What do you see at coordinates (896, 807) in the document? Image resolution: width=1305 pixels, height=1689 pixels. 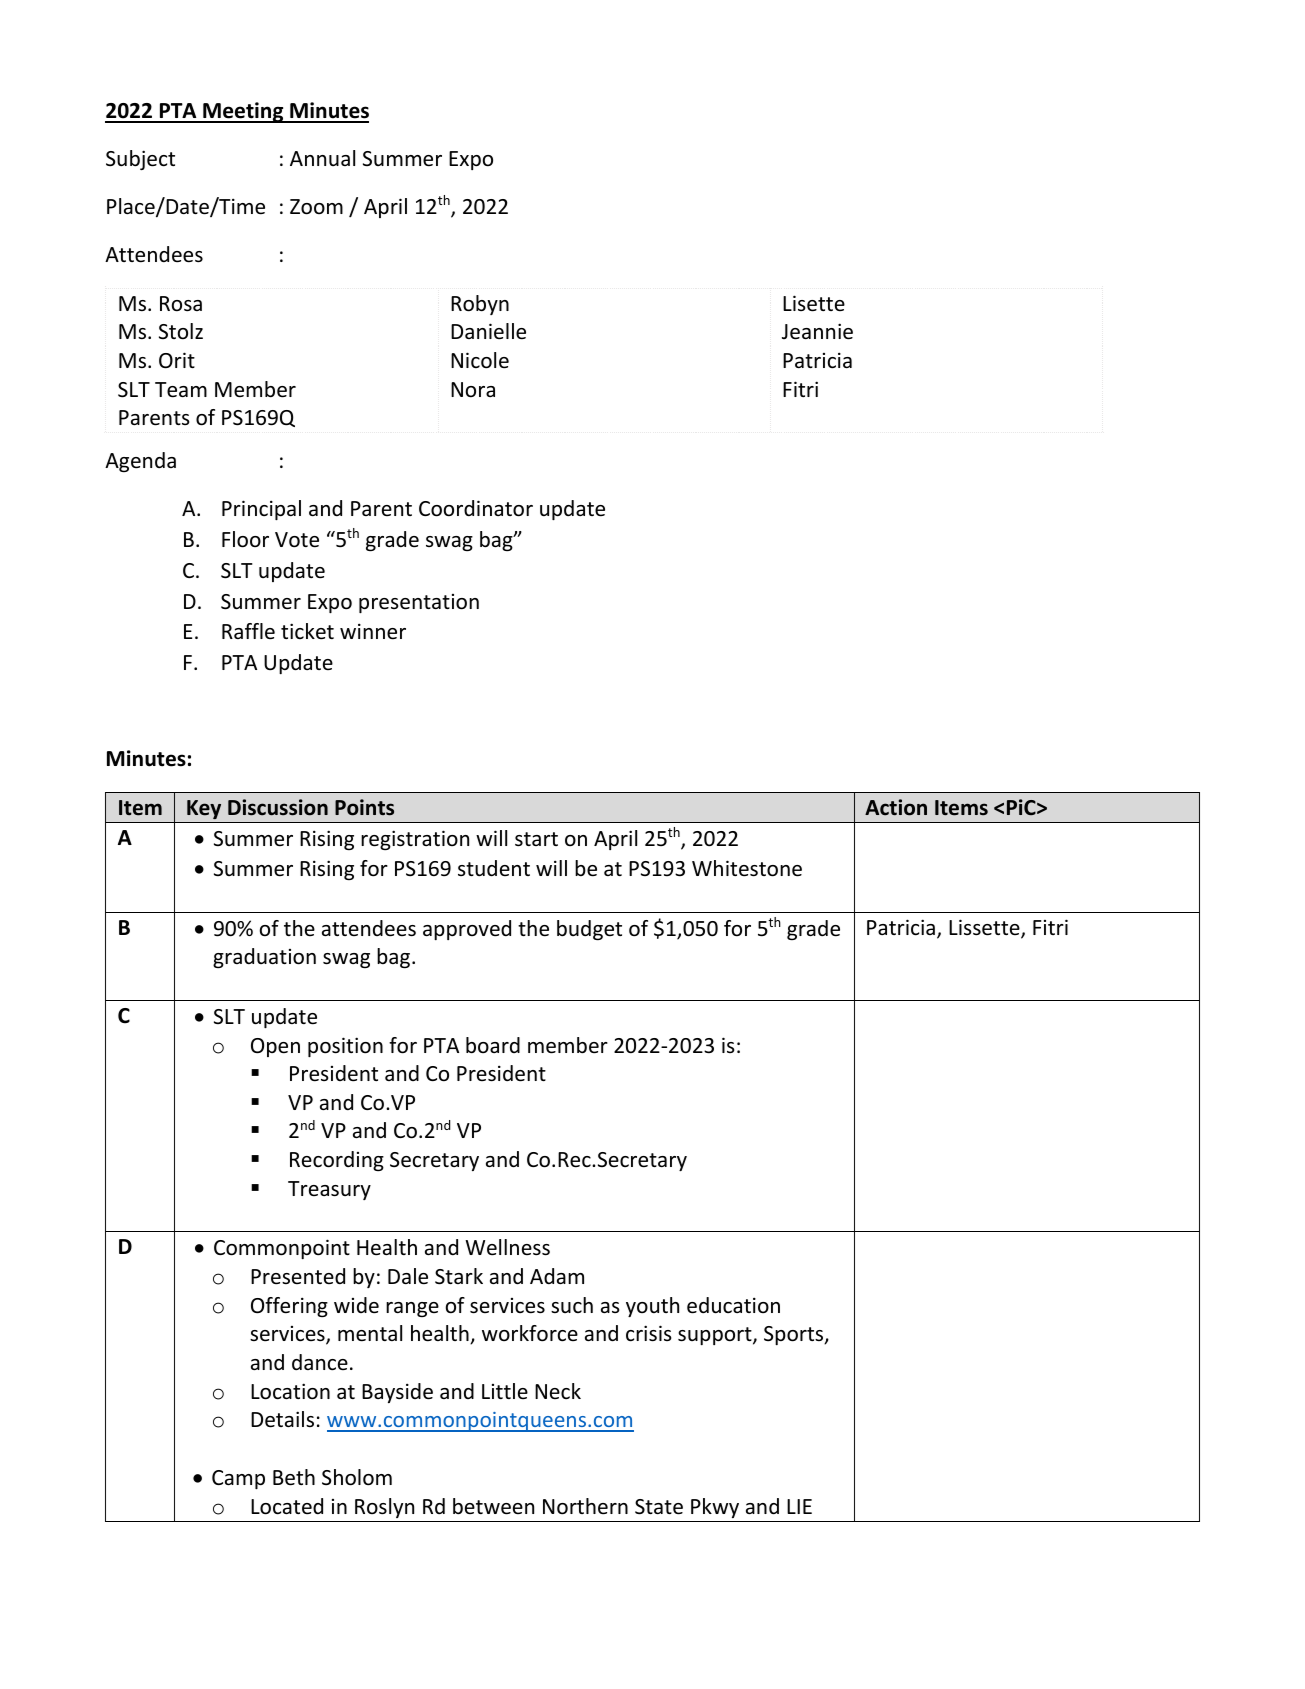 I see `Action` at bounding box center [896, 807].
